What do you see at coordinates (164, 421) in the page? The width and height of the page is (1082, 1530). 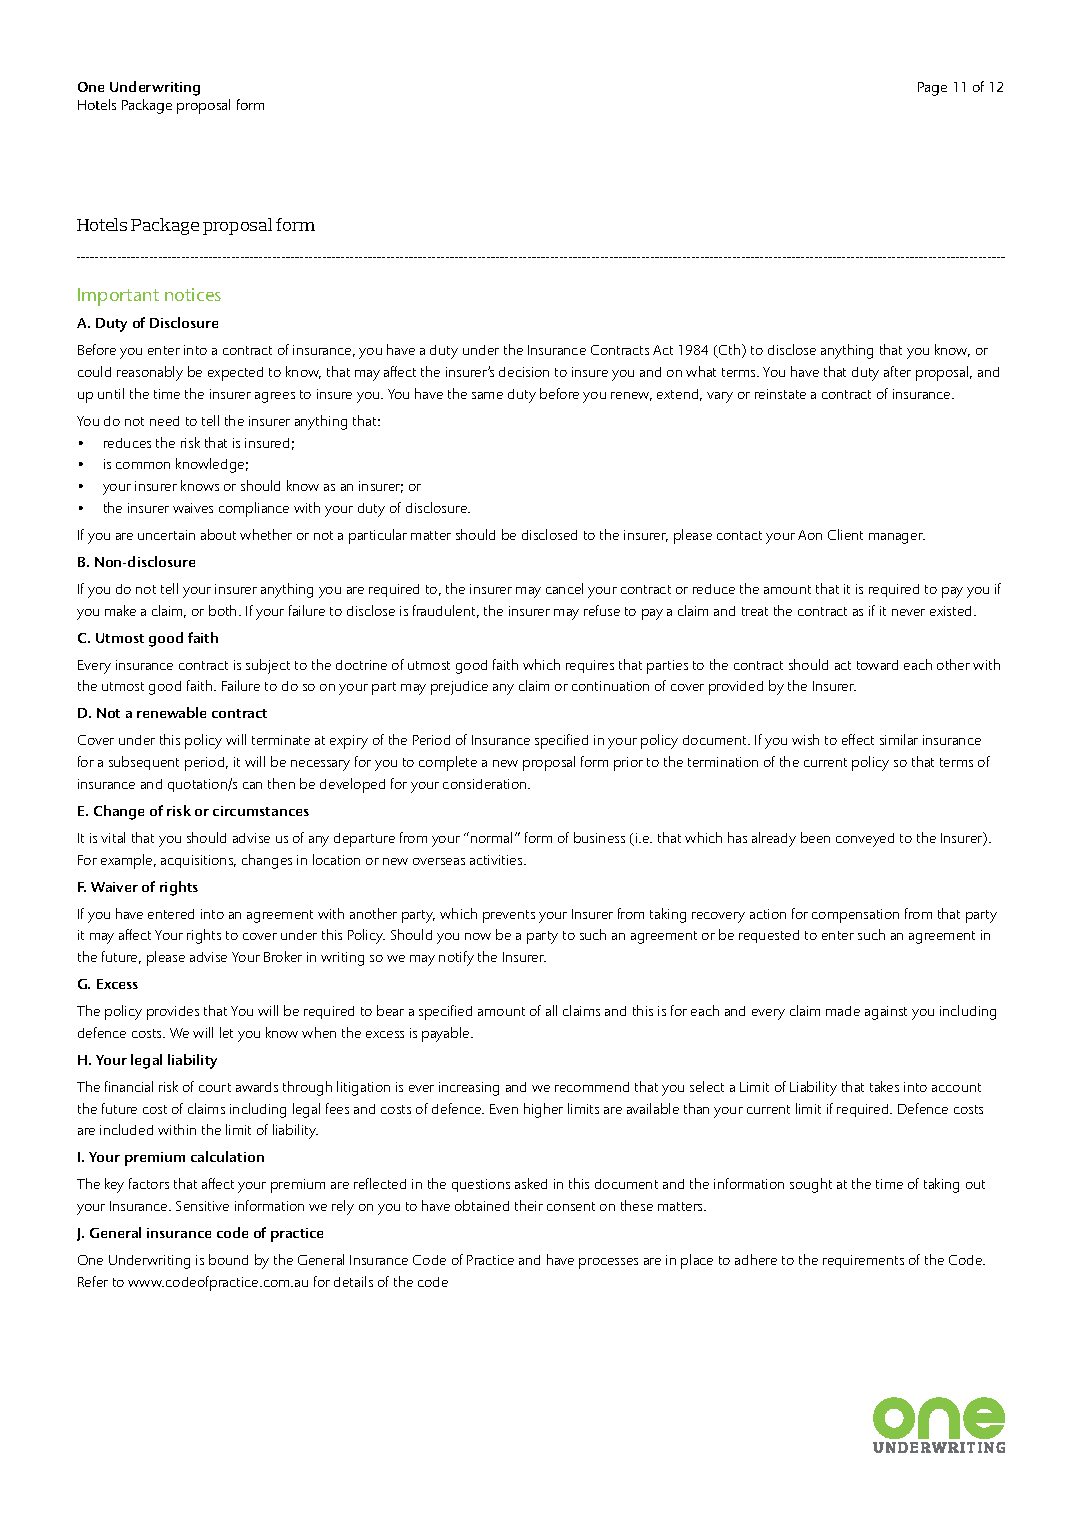 I see `need` at bounding box center [164, 421].
